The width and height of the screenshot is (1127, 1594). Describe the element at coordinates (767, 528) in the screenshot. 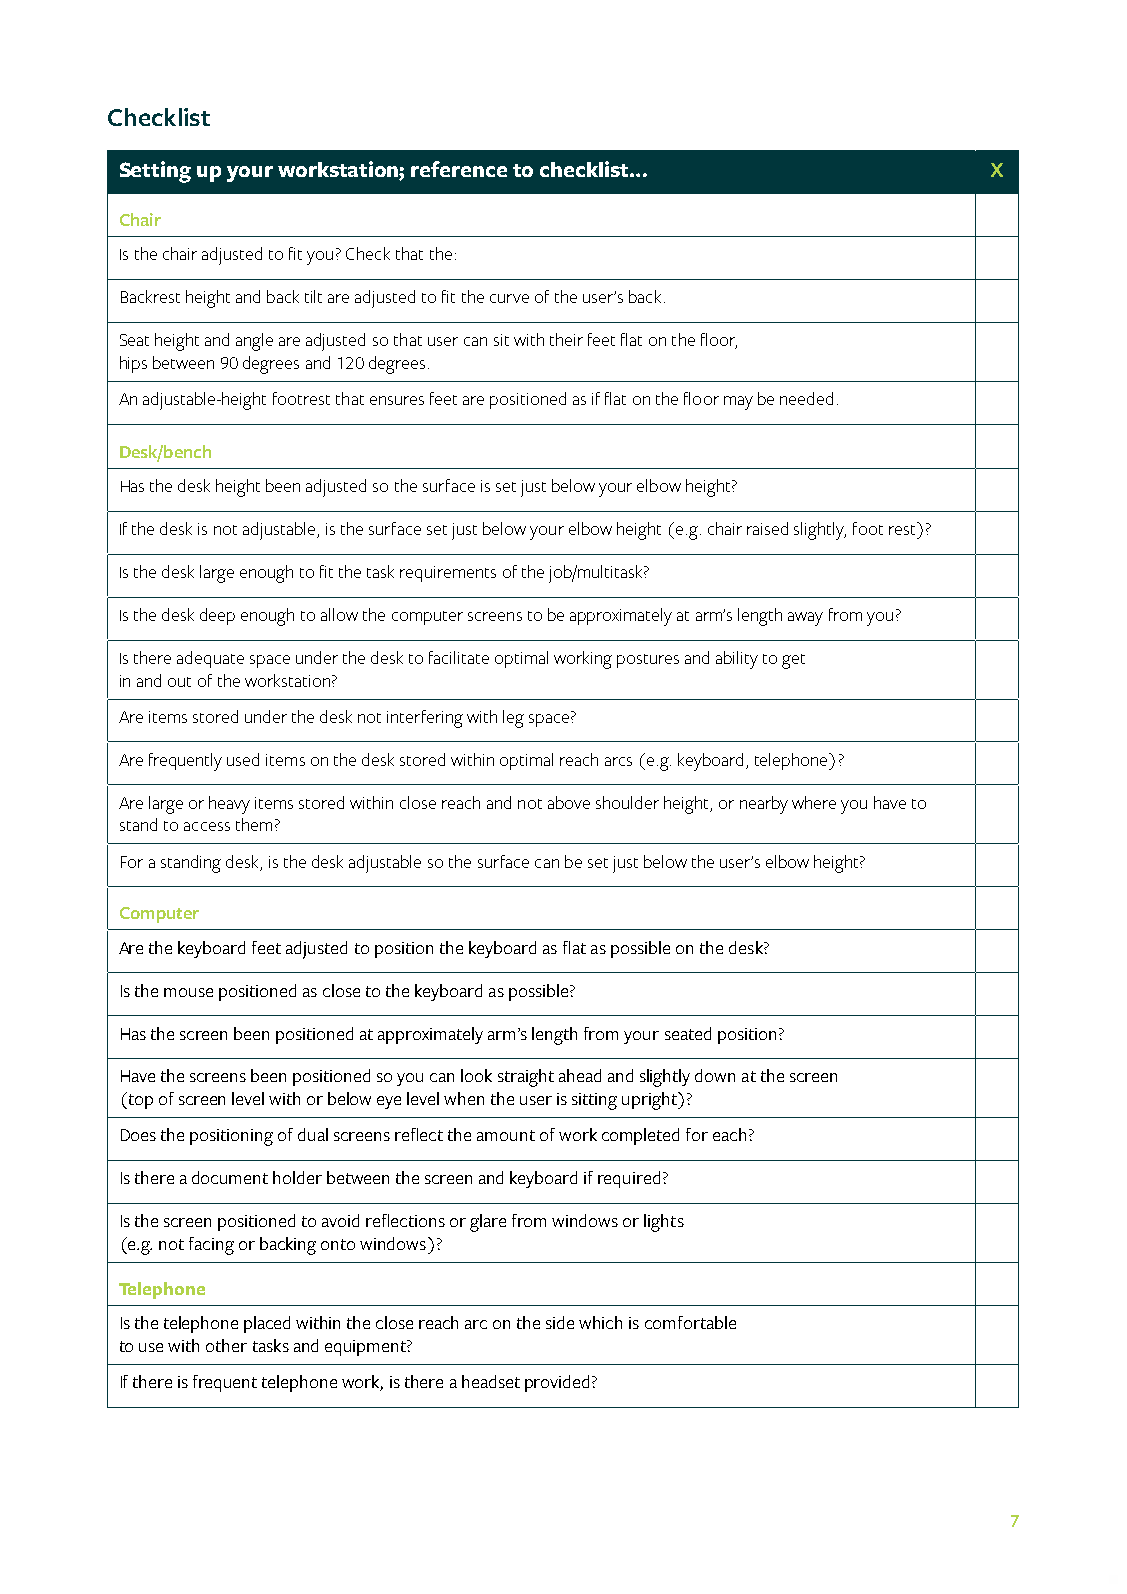

I see `raised` at that location.
